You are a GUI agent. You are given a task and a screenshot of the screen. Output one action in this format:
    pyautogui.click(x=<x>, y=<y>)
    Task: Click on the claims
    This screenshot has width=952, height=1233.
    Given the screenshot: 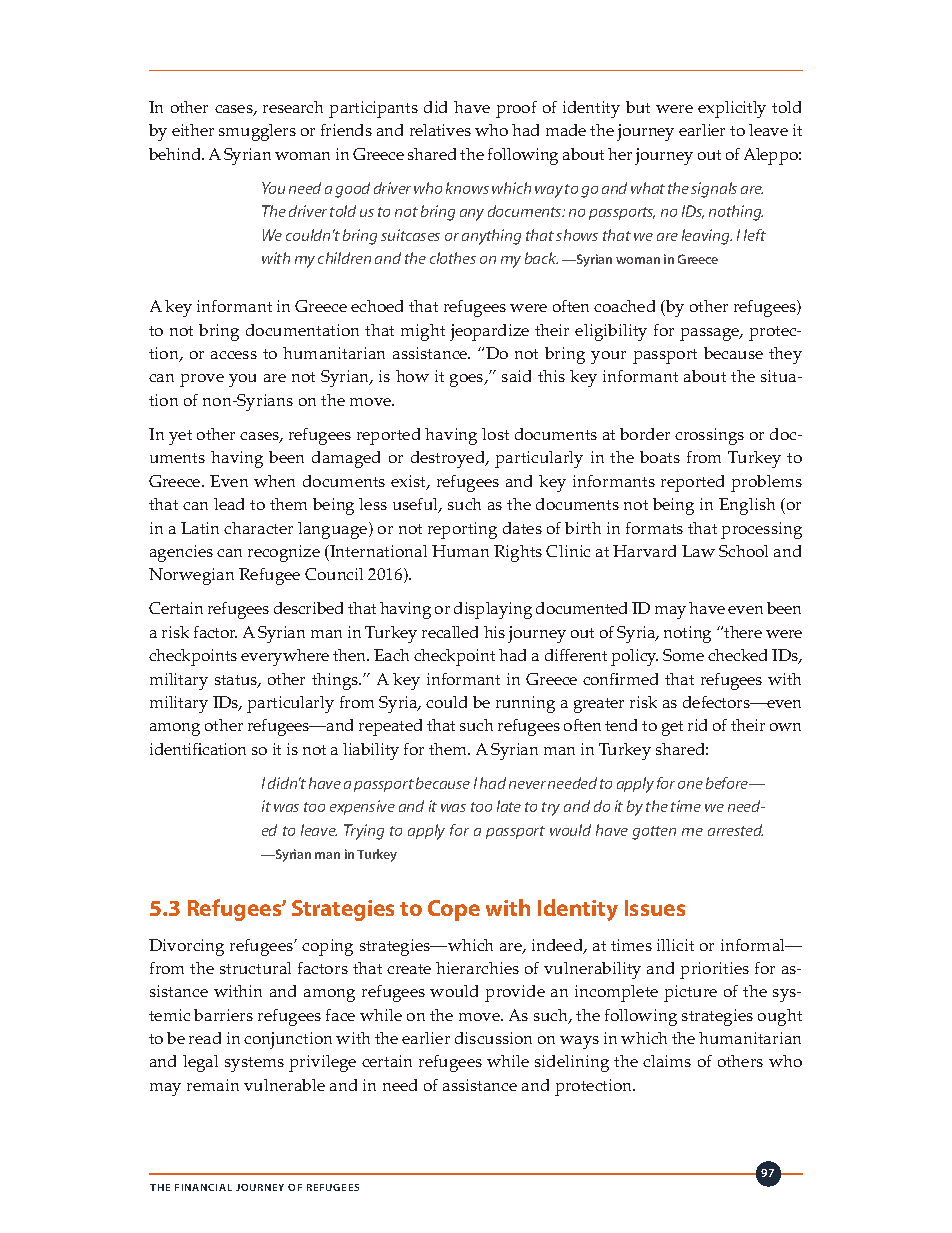 What is the action you would take?
    pyautogui.click(x=667, y=1061)
